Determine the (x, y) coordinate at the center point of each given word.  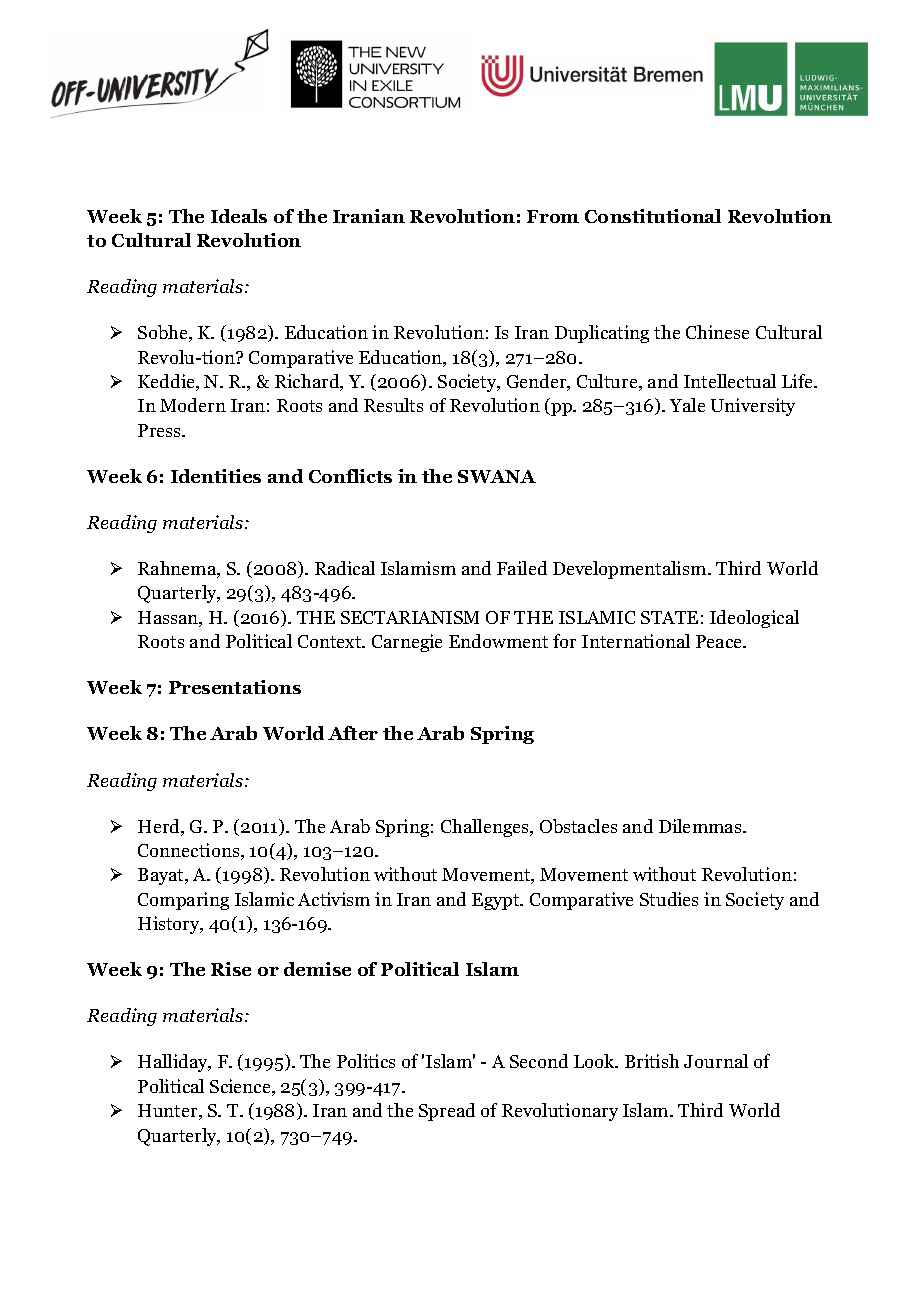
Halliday (174, 1063)
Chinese (717, 332)
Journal (716, 1061)
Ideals (239, 216)
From (553, 216)
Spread (447, 1112)
